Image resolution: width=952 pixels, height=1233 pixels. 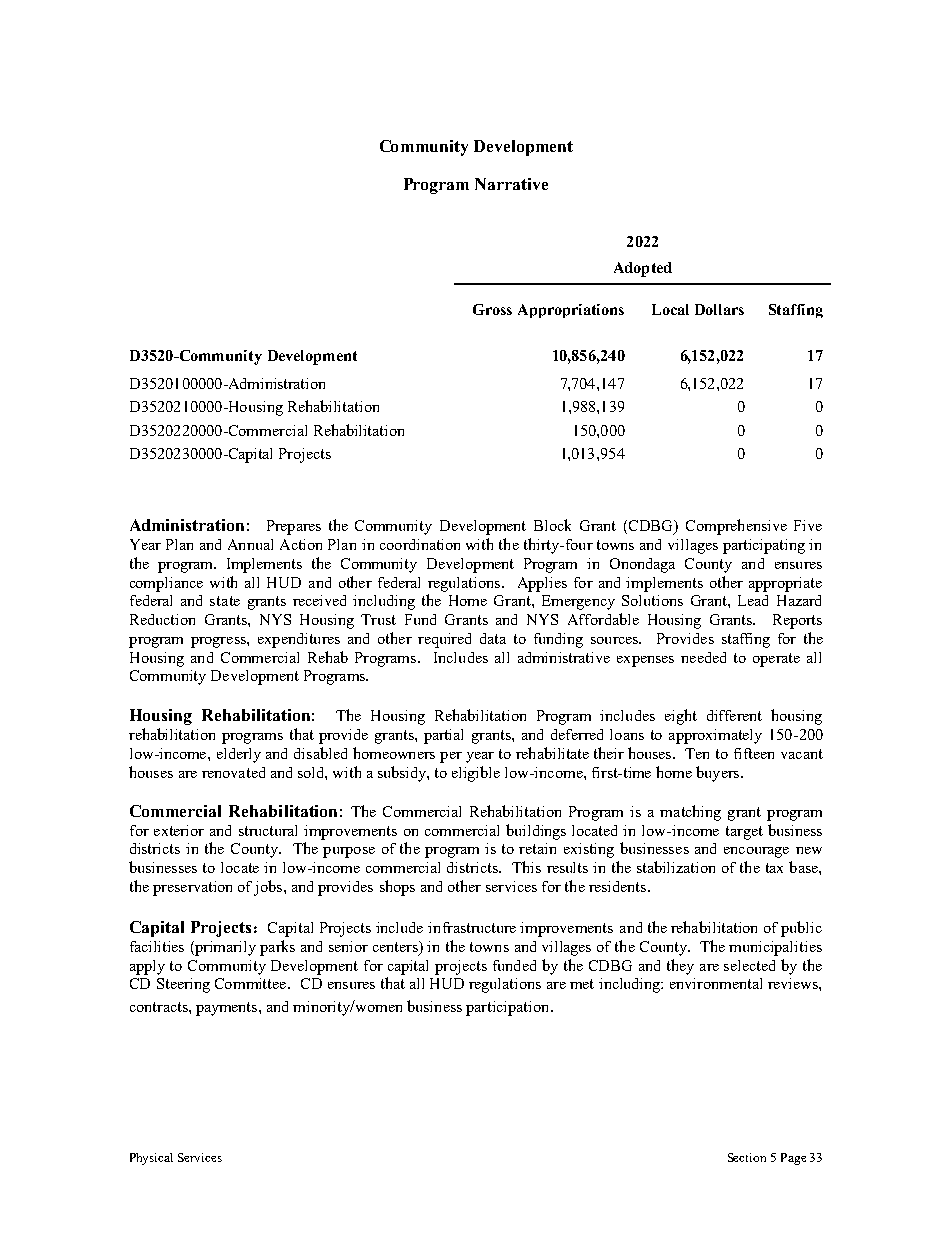 What do you see at coordinates (582, 984) in the page?
I see `met` at bounding box center [582, 984].
